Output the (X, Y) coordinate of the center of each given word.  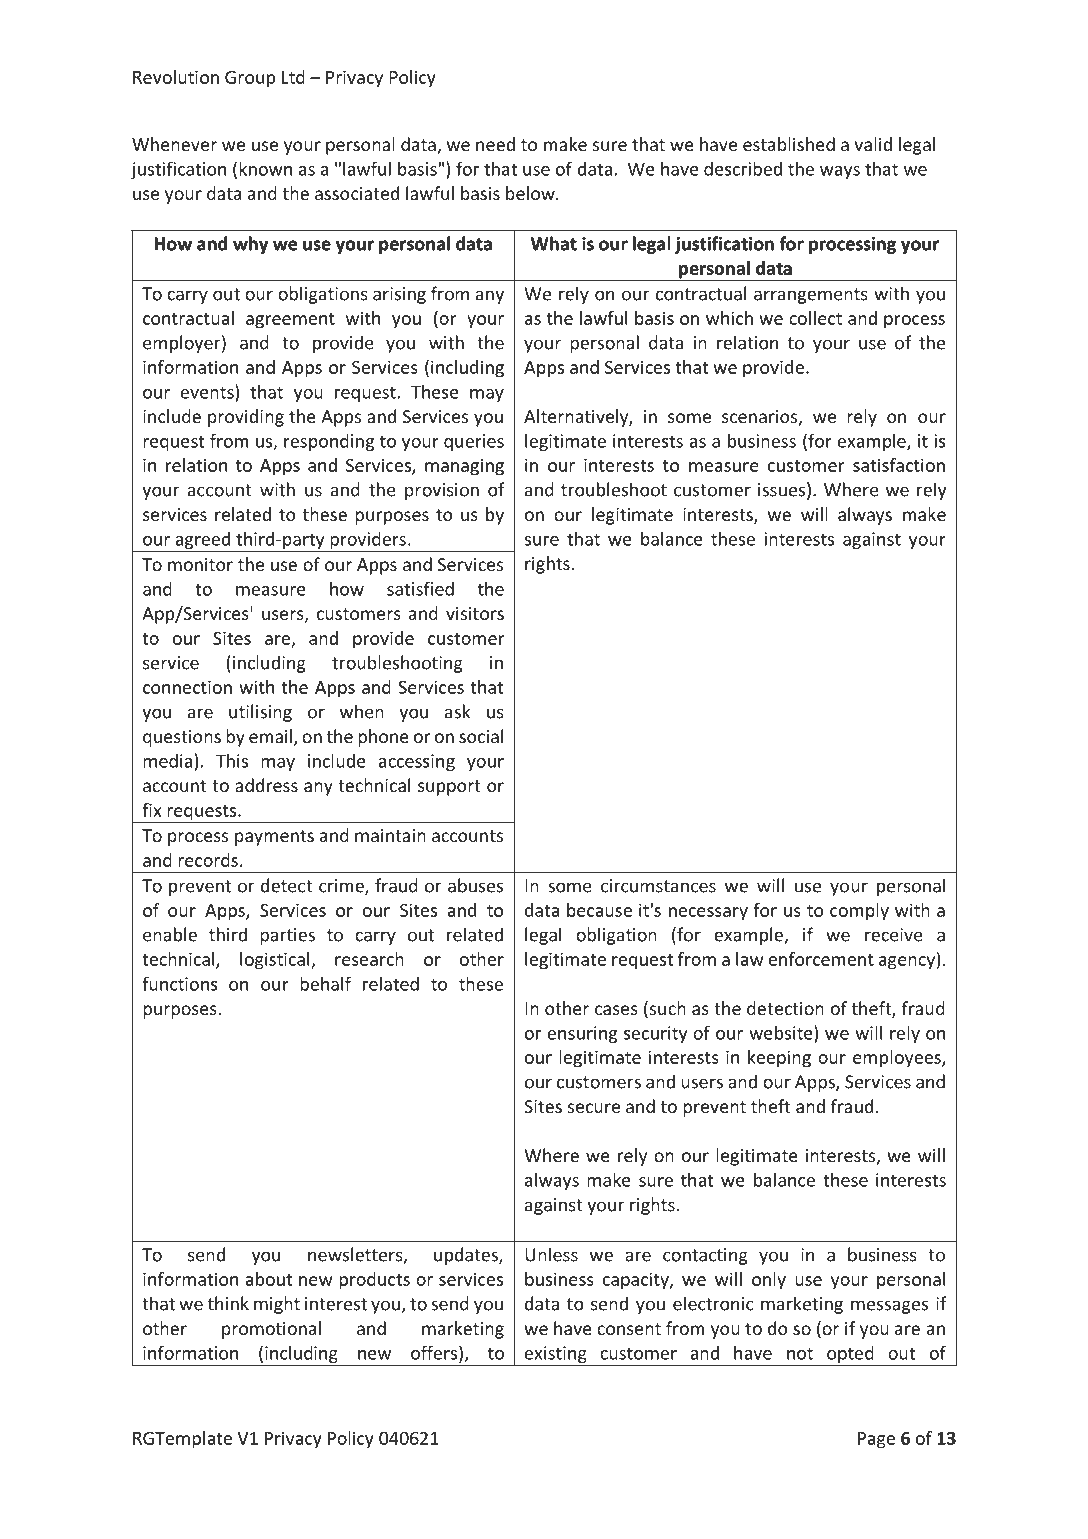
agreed (203, 541)
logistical (276, 961)
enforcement (821, 959)
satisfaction (899, 465)
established (789, 144)
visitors (475, 613)
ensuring (582, 1034)
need (495, 144)
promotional (271, 1330)
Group (250, 79)
